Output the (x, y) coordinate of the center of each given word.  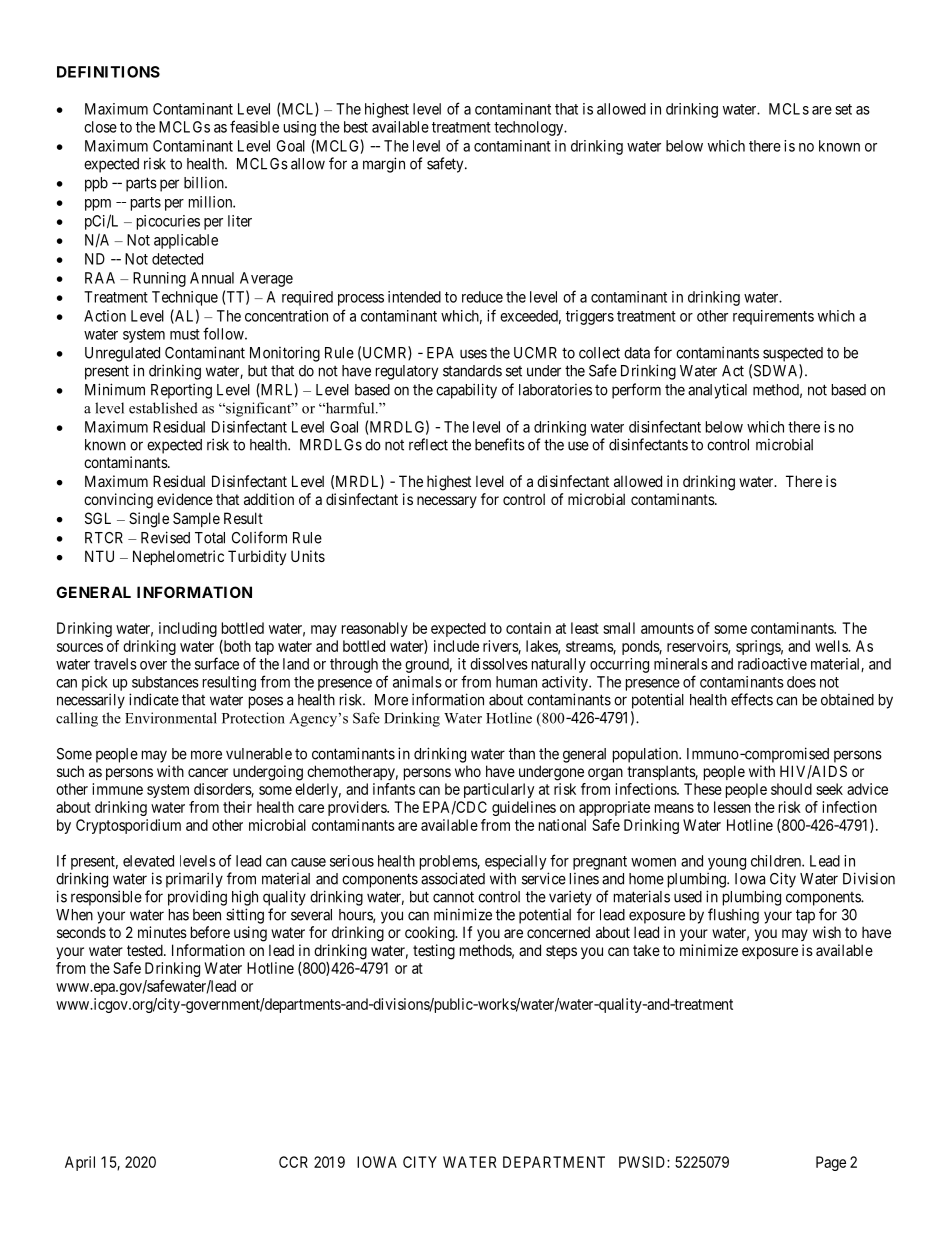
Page (831, 1163)
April (80, 1163)
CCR (293, 1162)
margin (384, 165)
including (188, 629)
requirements (773, 317)
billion (205, 183)
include (456, 646)
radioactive (772, 664)
